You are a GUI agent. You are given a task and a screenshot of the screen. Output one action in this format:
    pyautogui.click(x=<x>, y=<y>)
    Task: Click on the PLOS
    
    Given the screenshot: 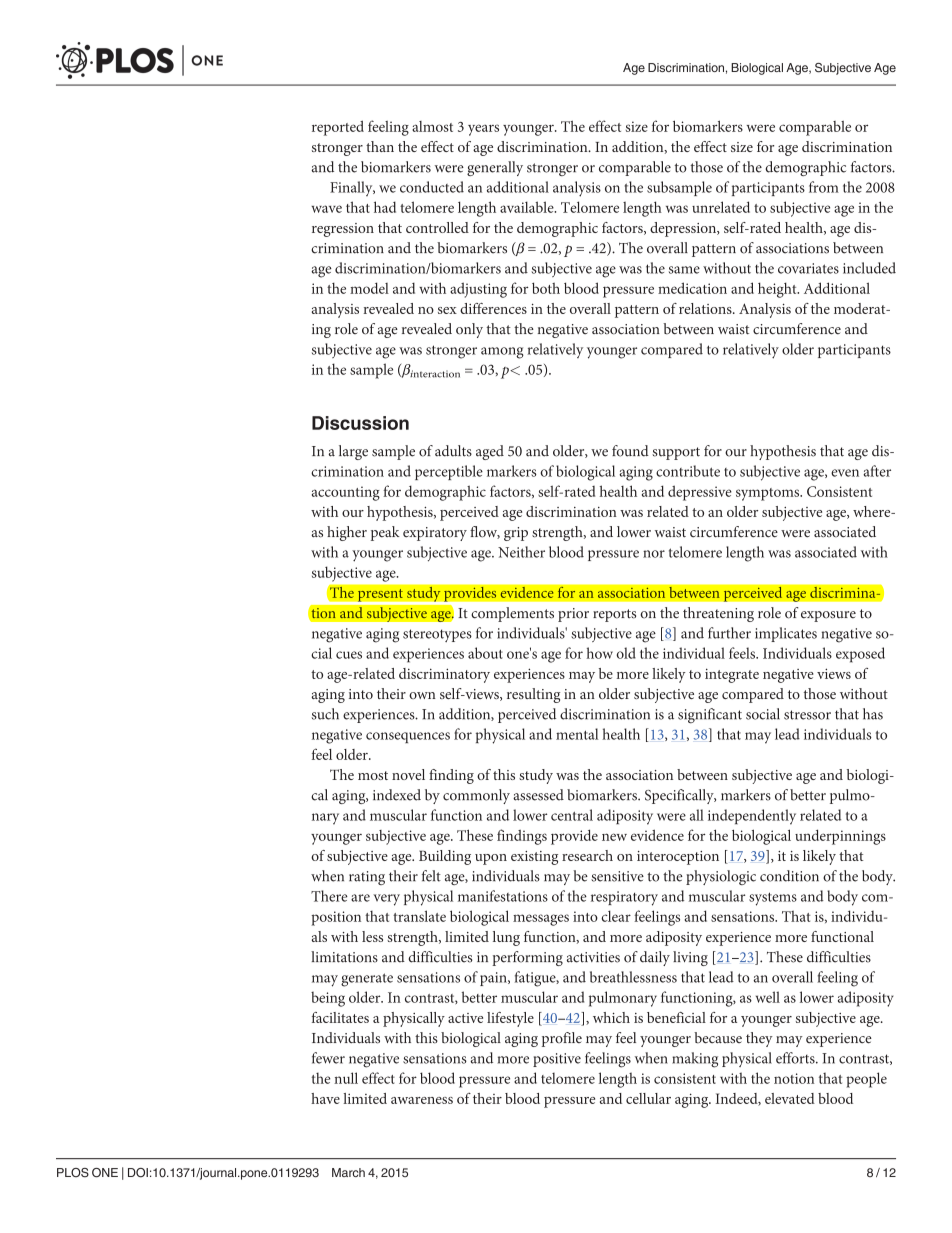 What is the action you would take?
    pyautogui.click(x=73, y=1173)
